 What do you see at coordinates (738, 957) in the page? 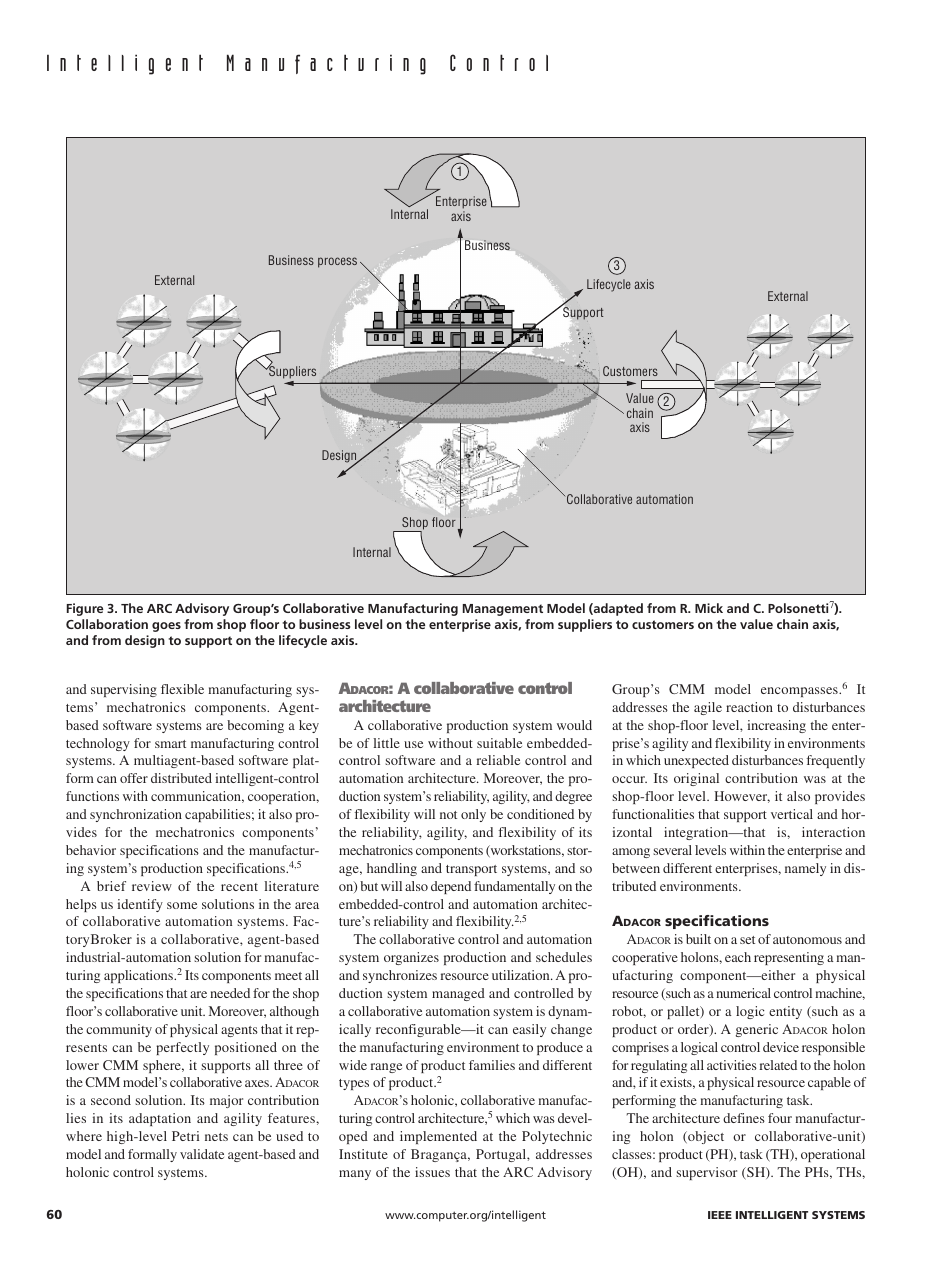
I see `each` at bounding box center [738, 957].
